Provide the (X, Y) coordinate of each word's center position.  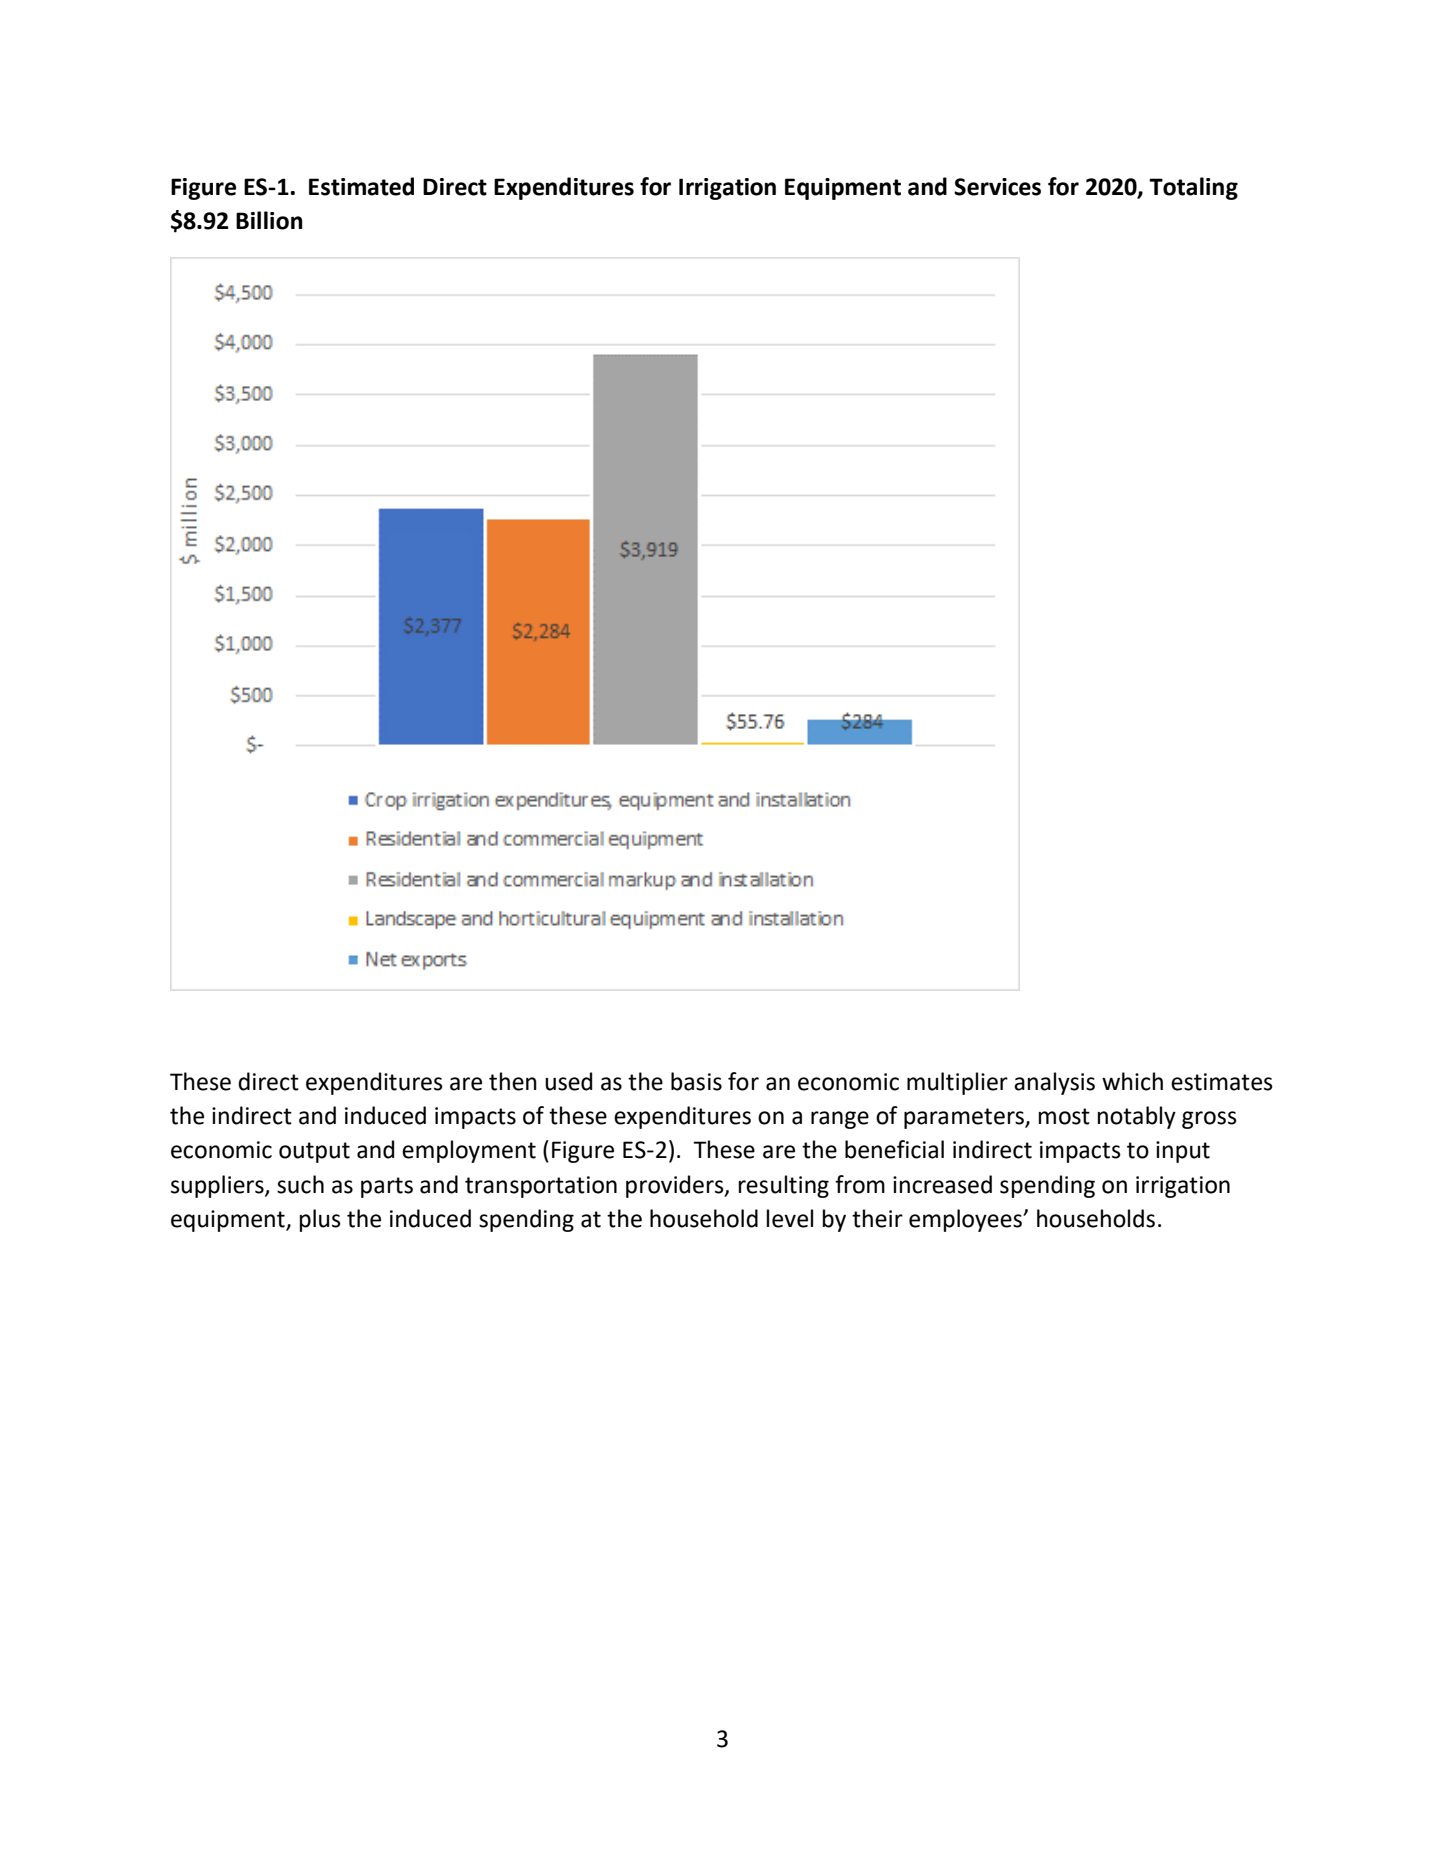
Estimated (361, 186)
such (300, 1184)
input (1183, 1152)
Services (997, 187)
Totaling (1193, 188)
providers (676, 1186)
